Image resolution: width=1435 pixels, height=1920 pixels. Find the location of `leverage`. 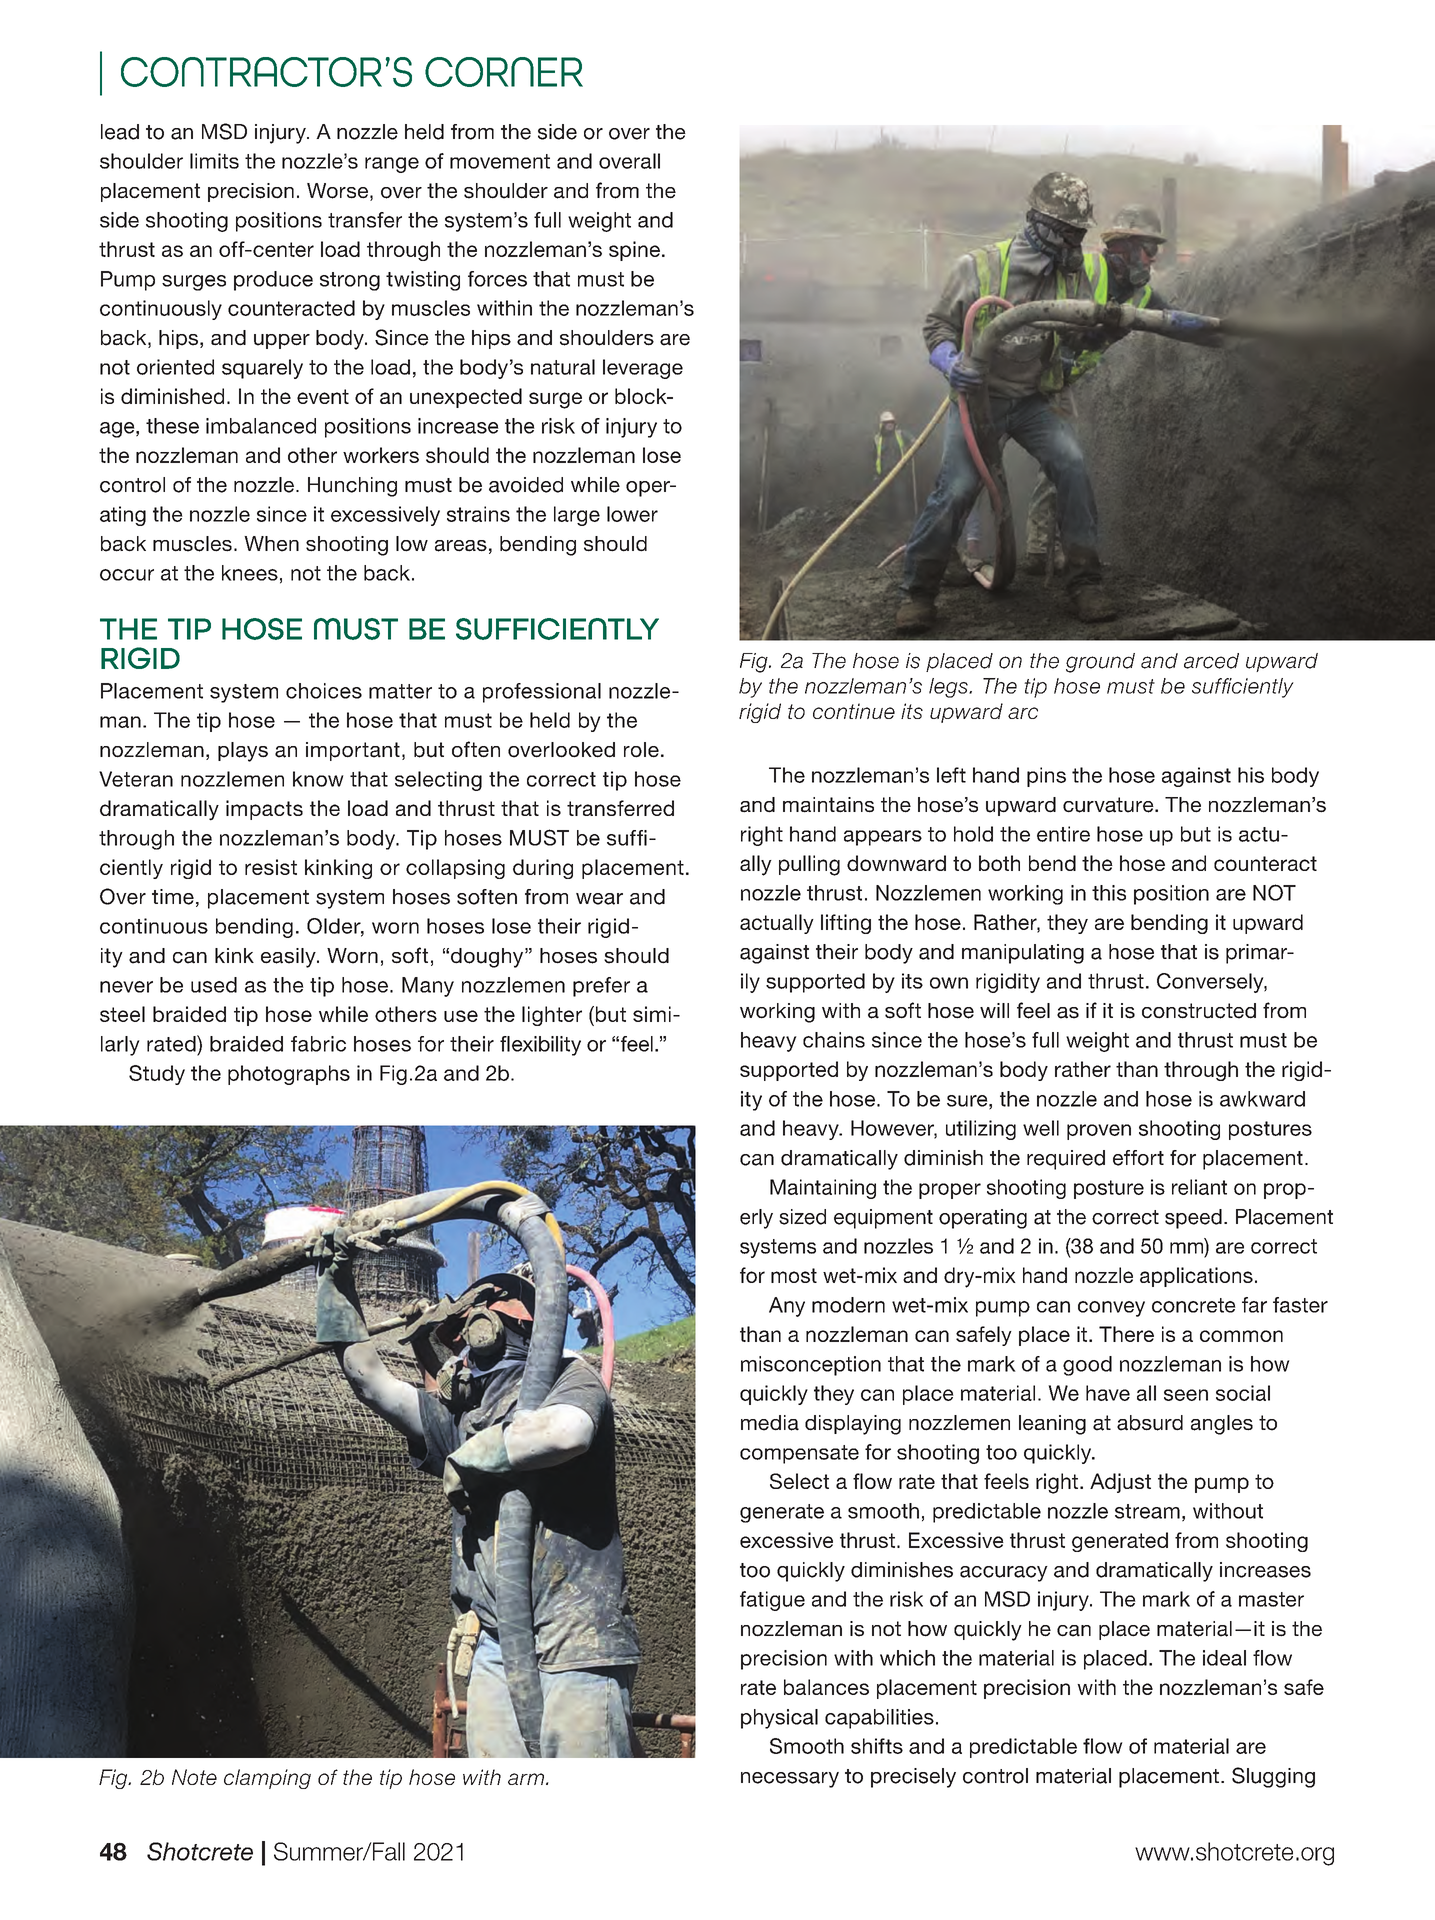

leverage is located at coordinates (643, 369).
